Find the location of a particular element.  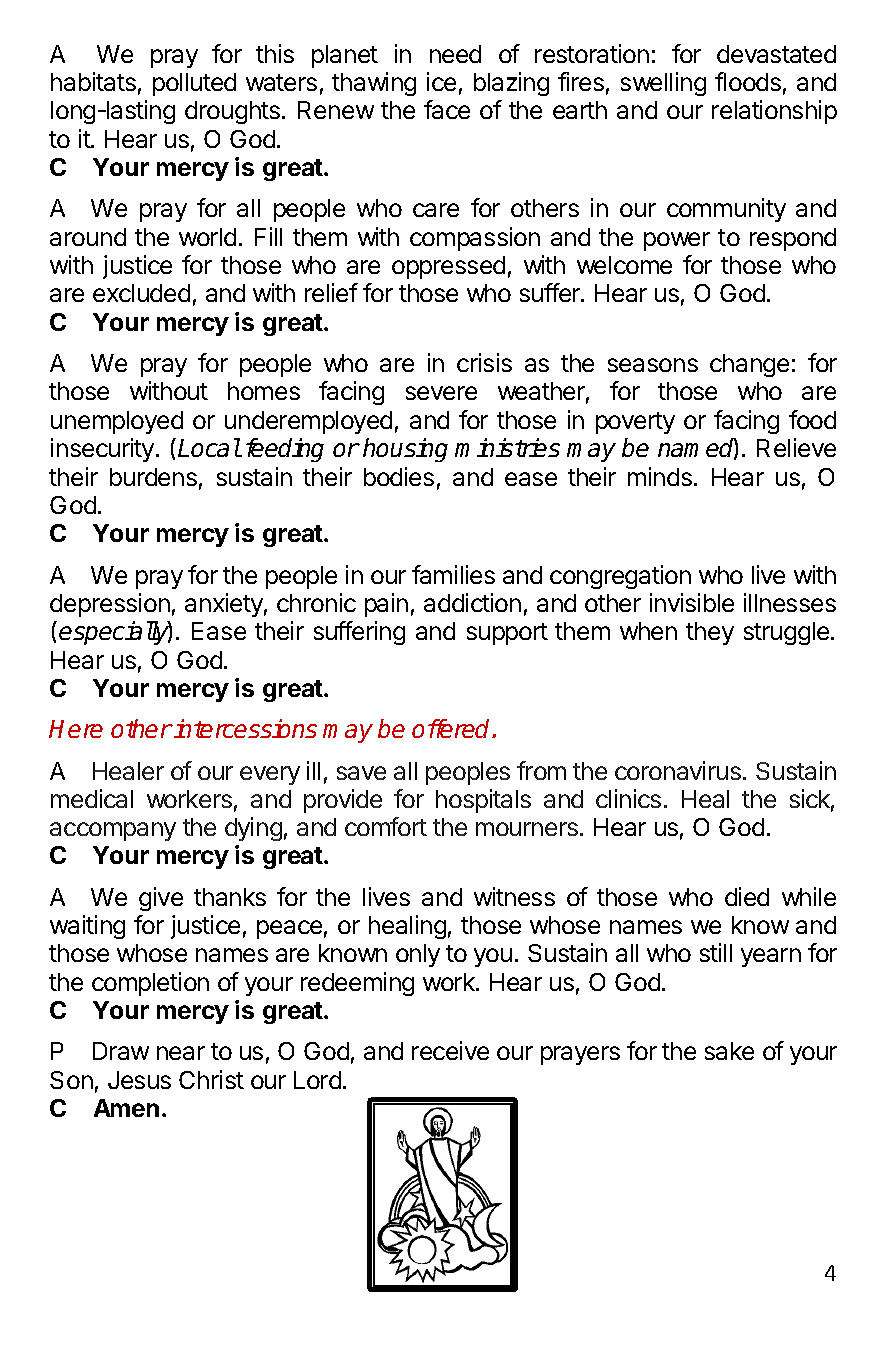

crisis is located at coordinates (484, 362).
